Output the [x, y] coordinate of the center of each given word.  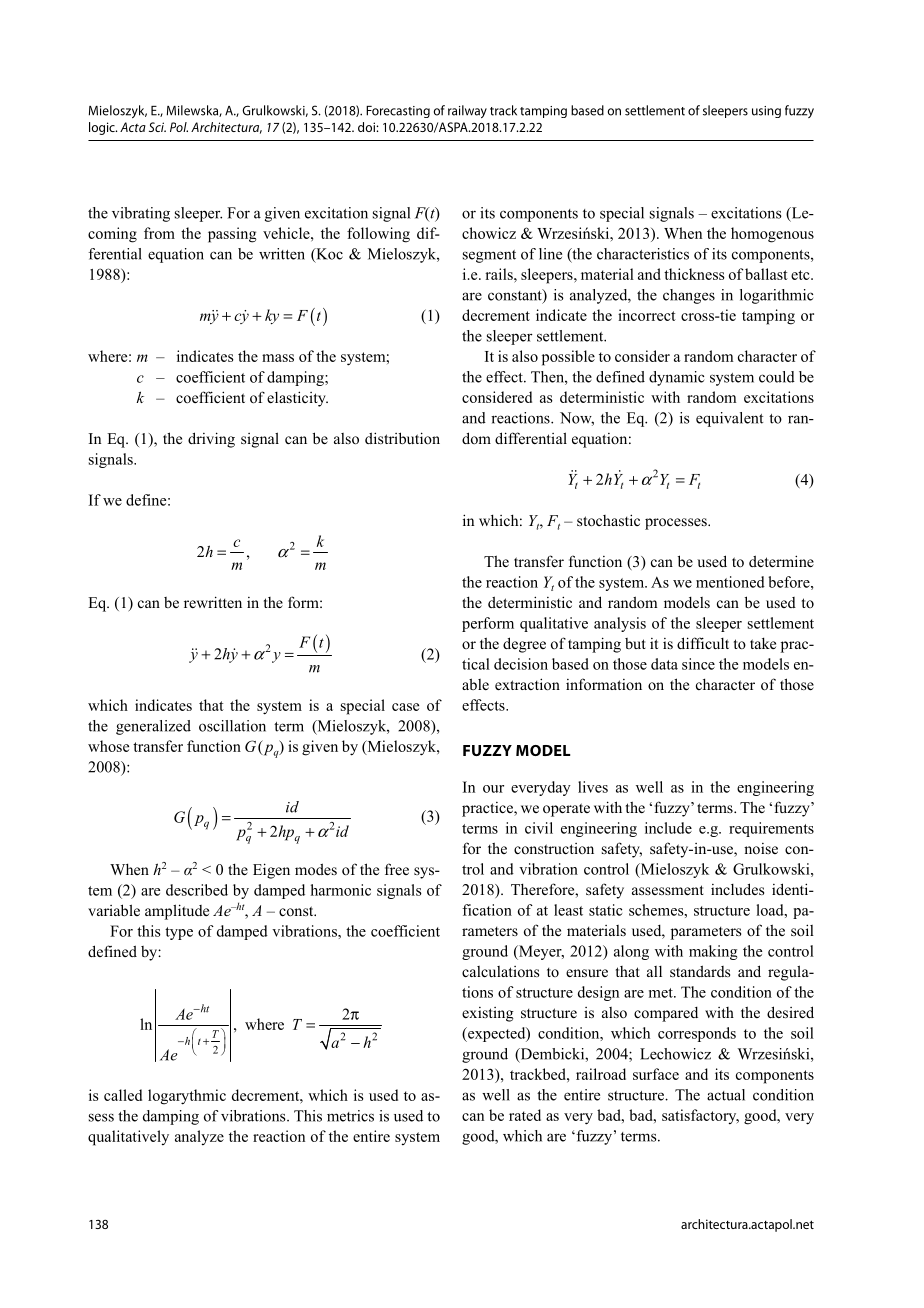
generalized [153, 727]
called [123, 1095]
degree [524, 645]
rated [525, 1115]
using [766, 112]
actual [726, 1095]
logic [103, 128]
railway [467, 111]
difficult [703, 643]
